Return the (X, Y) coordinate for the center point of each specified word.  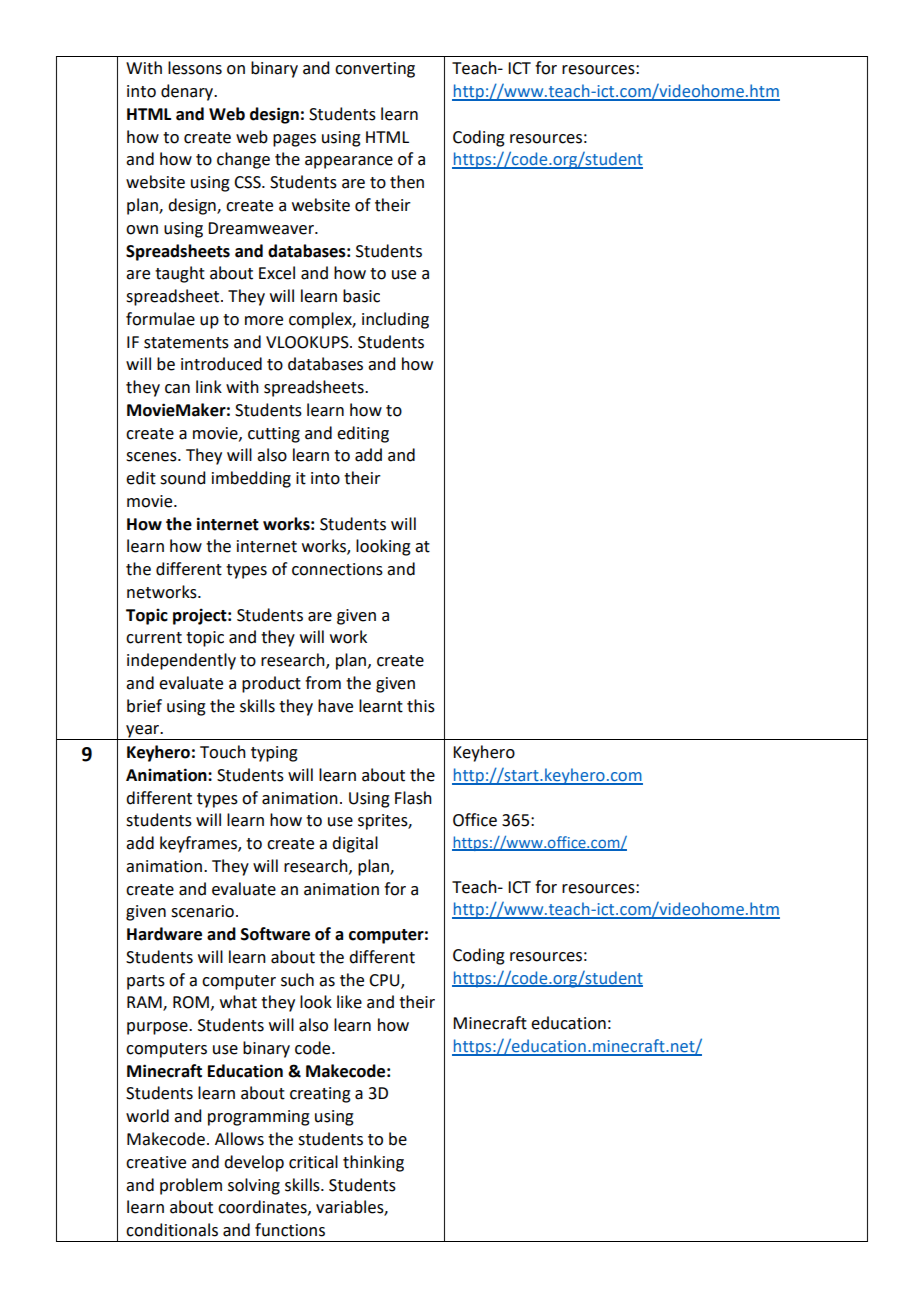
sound (182, 478)
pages (294, 140)
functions (290, 1230)
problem (191, 1186)
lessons (195, 68)
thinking (373, 1163)
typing (274, 754)
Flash (413, 798)
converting (375, 70)
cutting (274, 435)
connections (337, 569)
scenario (202, 911)
